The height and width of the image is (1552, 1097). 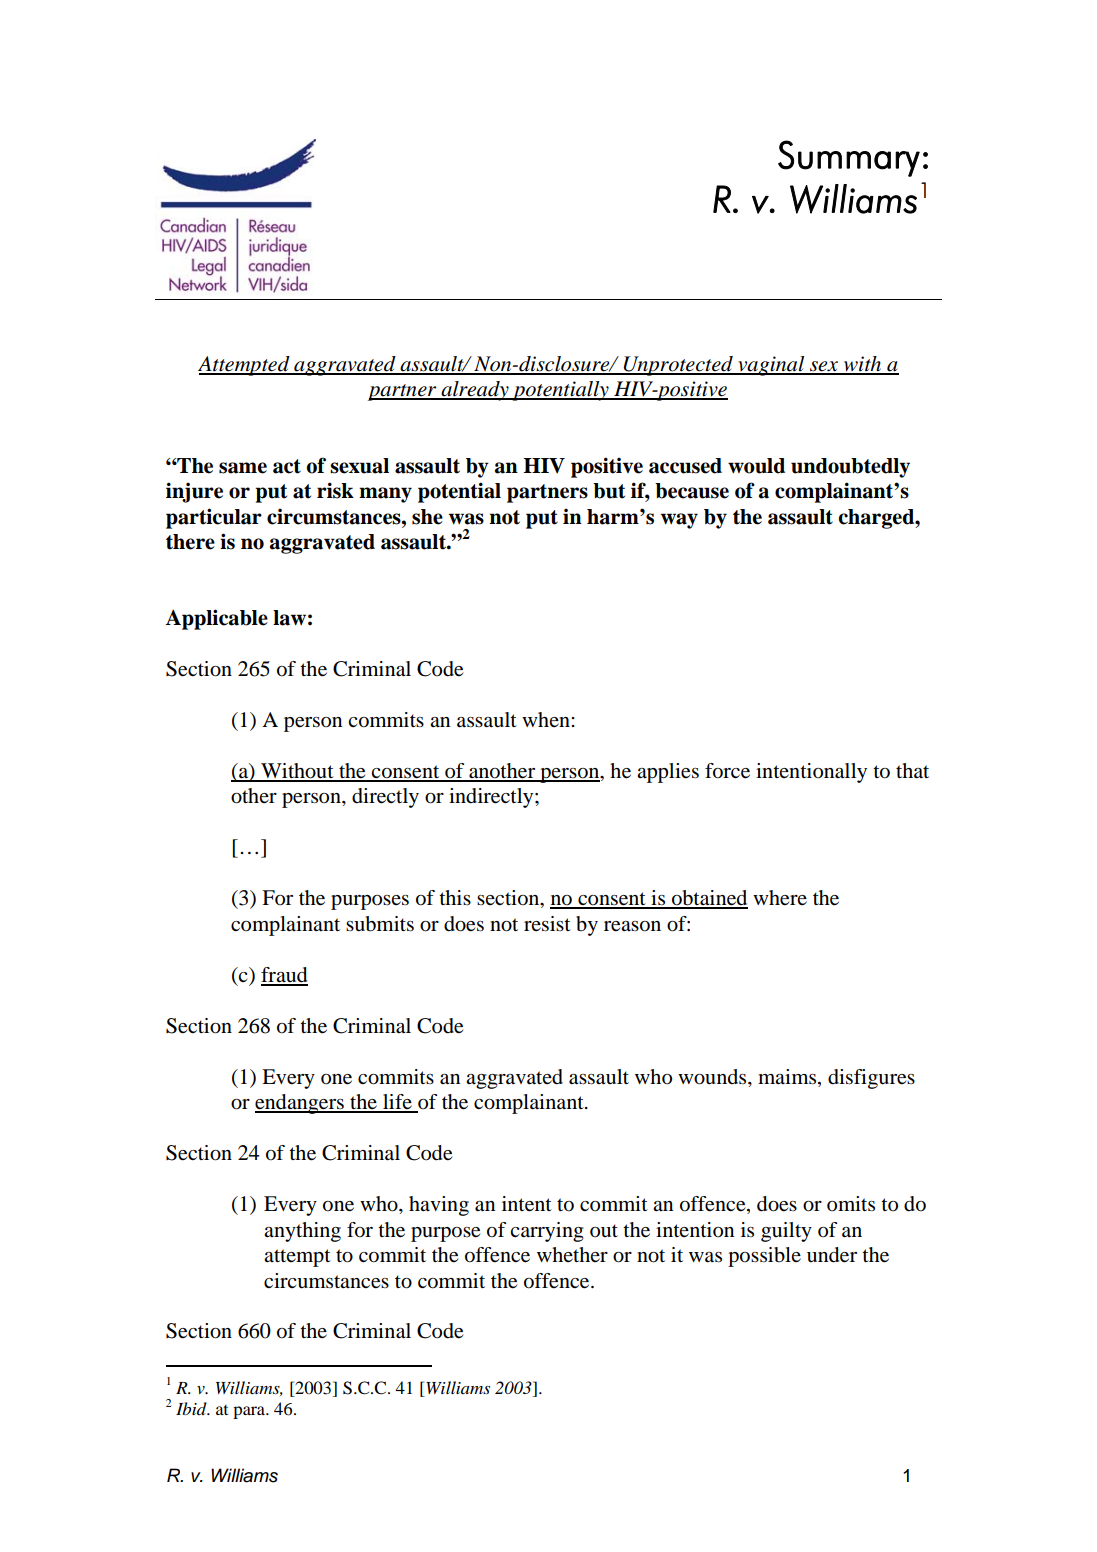 I want to click on when, so click(x=547, y=719).
